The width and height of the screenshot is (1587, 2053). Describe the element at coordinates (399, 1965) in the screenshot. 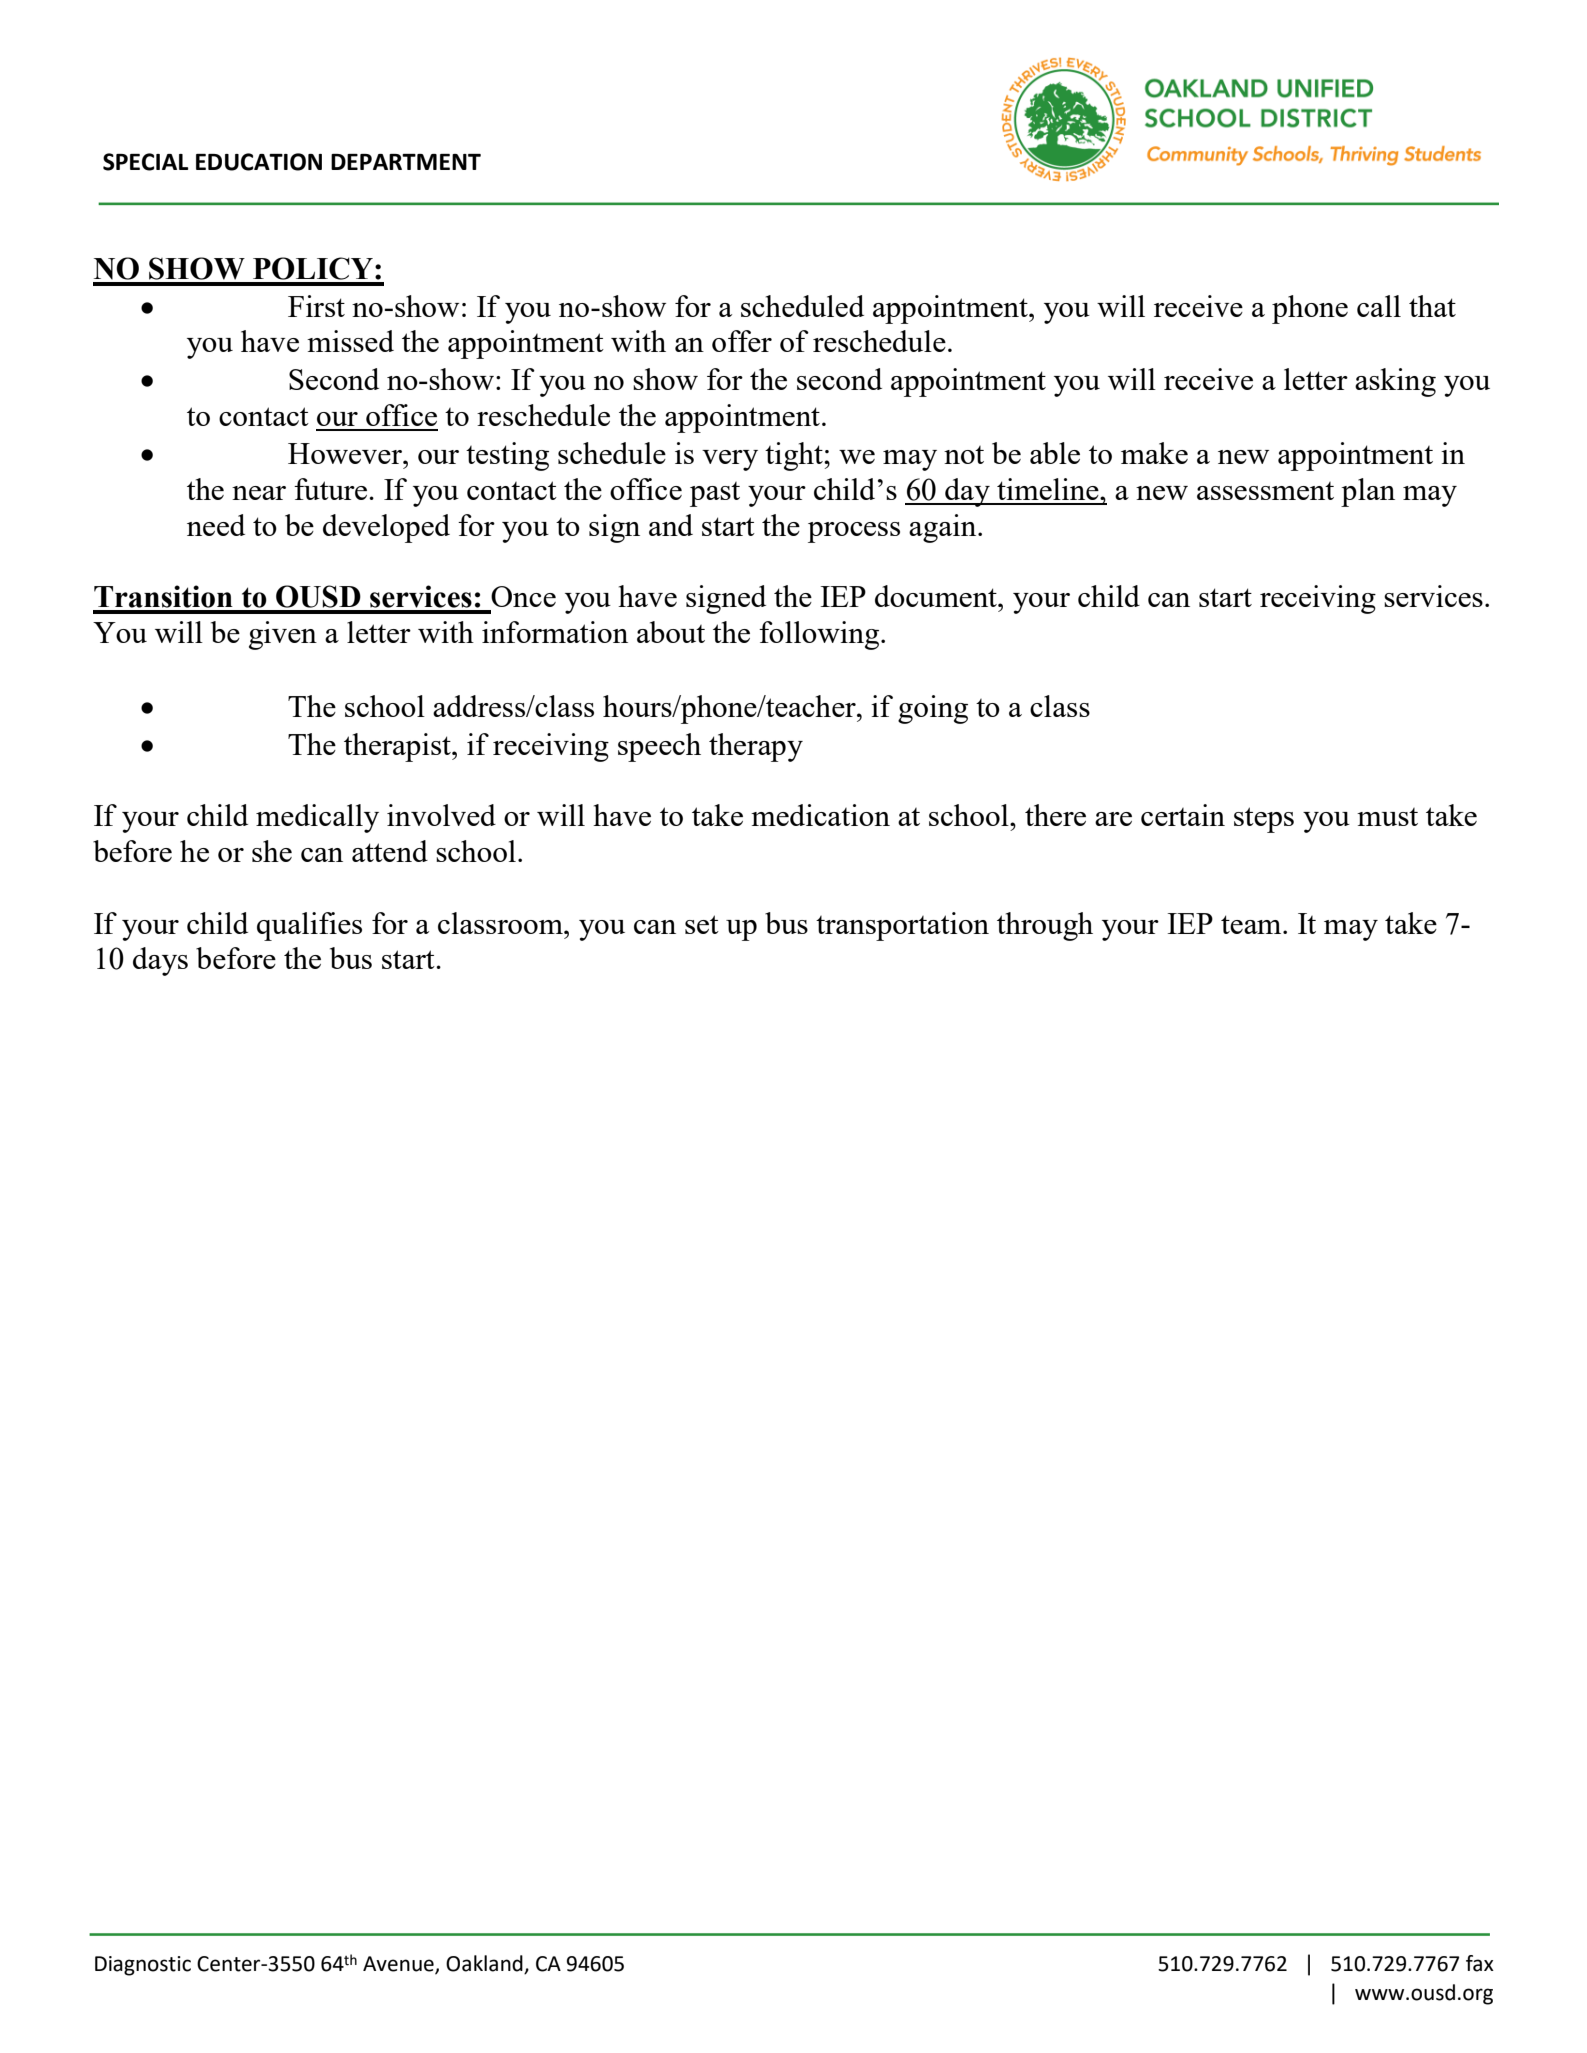

I see `Avenue` at that location.
